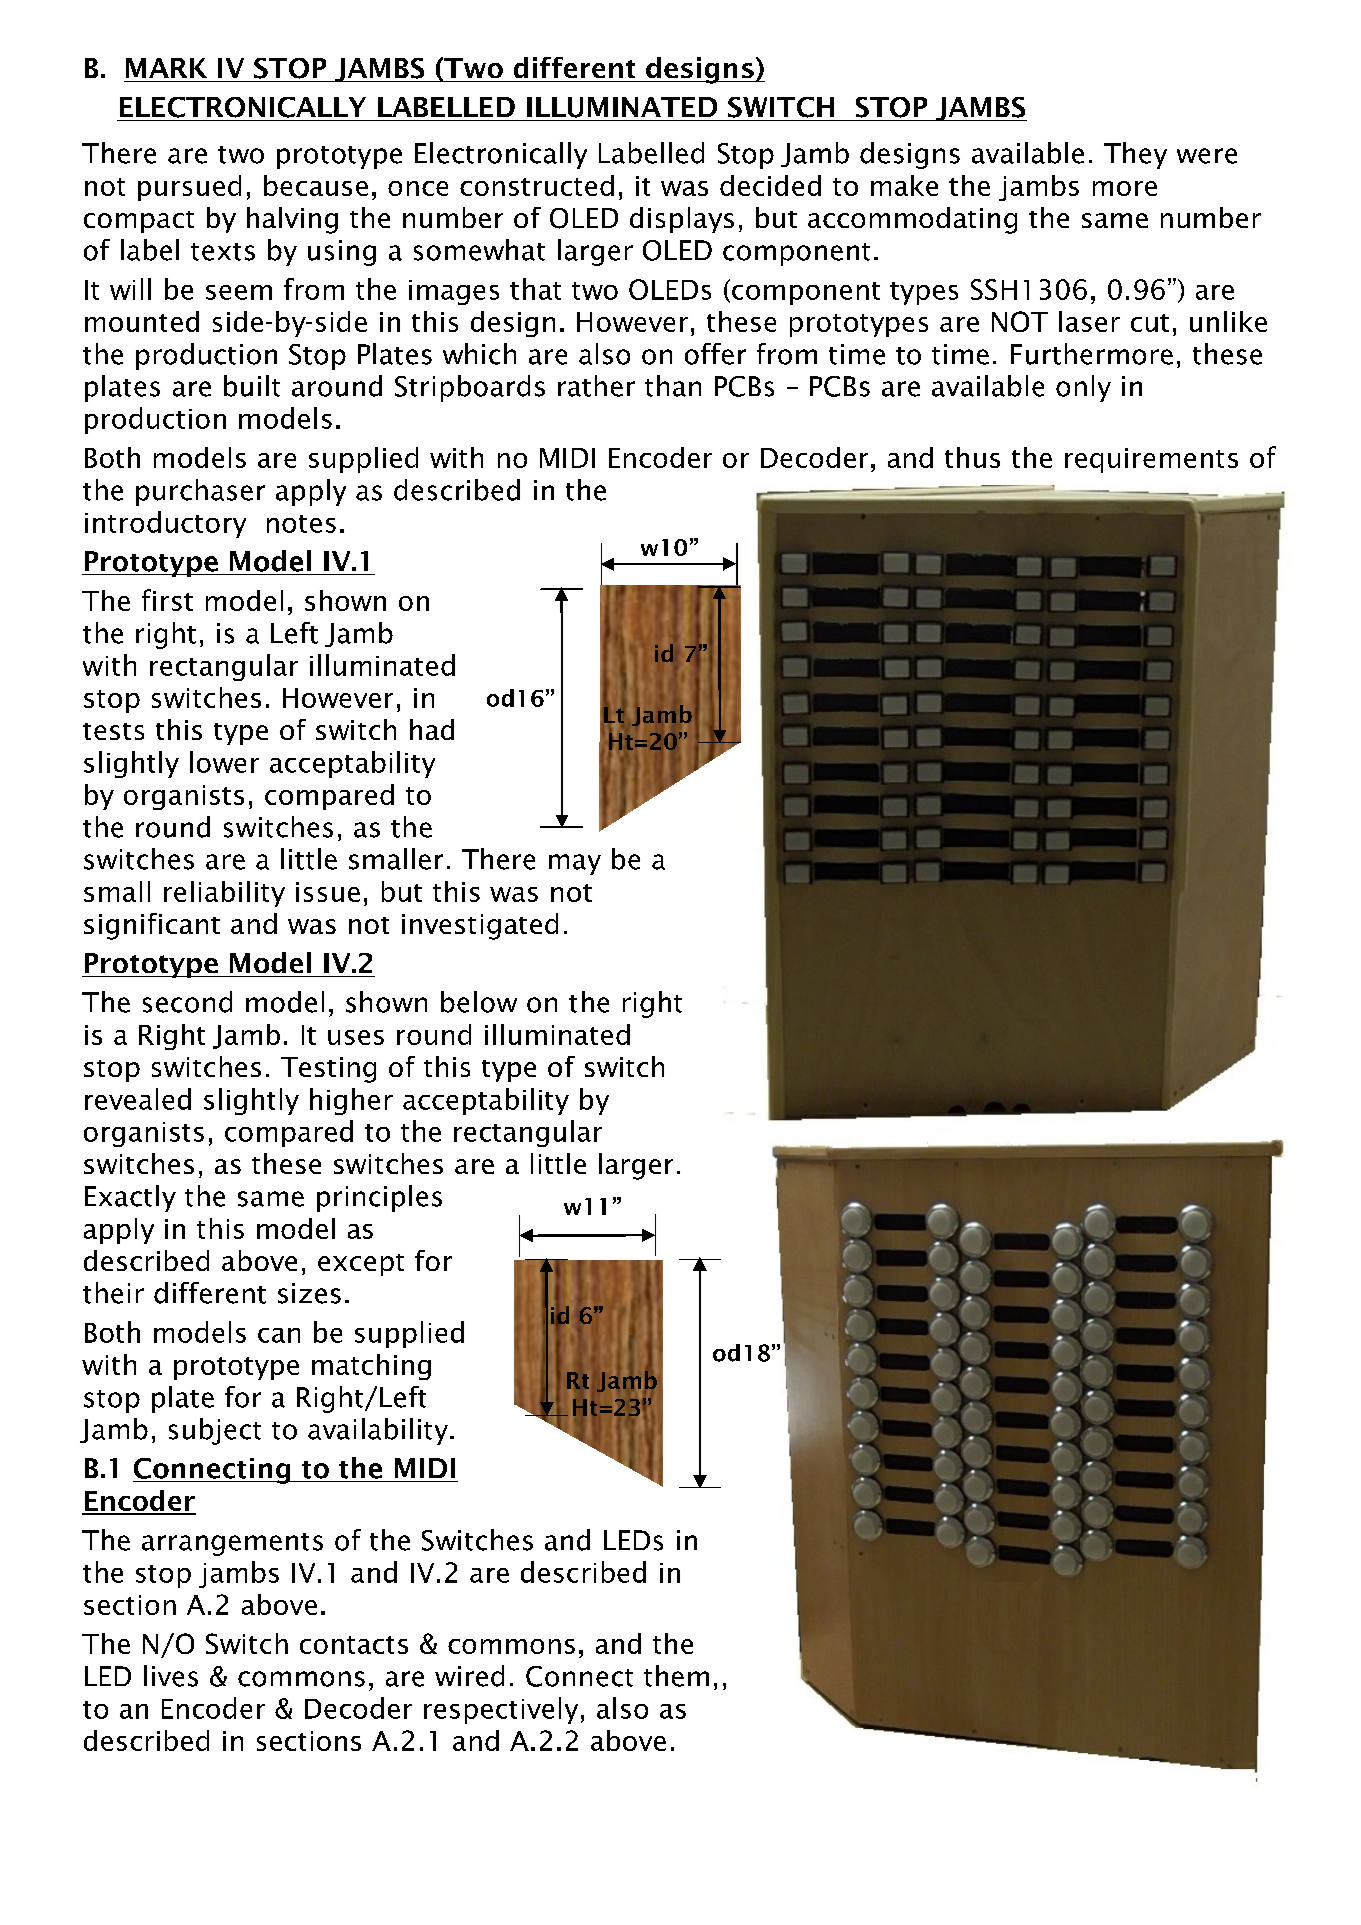 This screenshot has width=1361, height=1925. Describe the element at coordinates (432, 729) in the screenshot. I see `had` at that location.
